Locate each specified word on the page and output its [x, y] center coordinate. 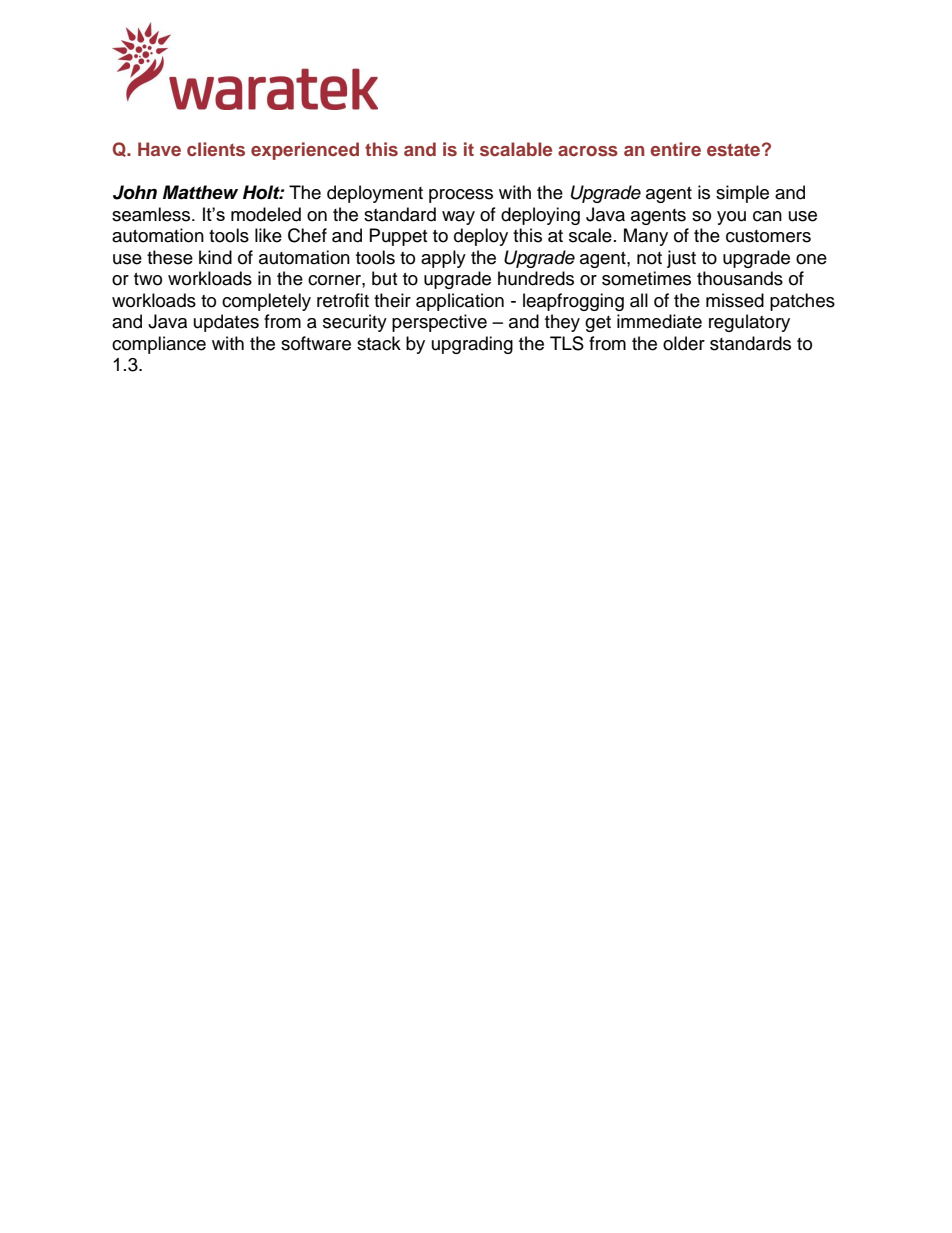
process [461, 196]
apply [443, 259]
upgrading [472, 345]
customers [768, 236]
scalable [516, 149]
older [684, 343]
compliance [159, 345]
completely [266, 302]
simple [742, 194]
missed [735, 300]
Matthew [200, 192]
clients [216, 149]
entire [675, 149]
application [460, 302]
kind [215, 257]
